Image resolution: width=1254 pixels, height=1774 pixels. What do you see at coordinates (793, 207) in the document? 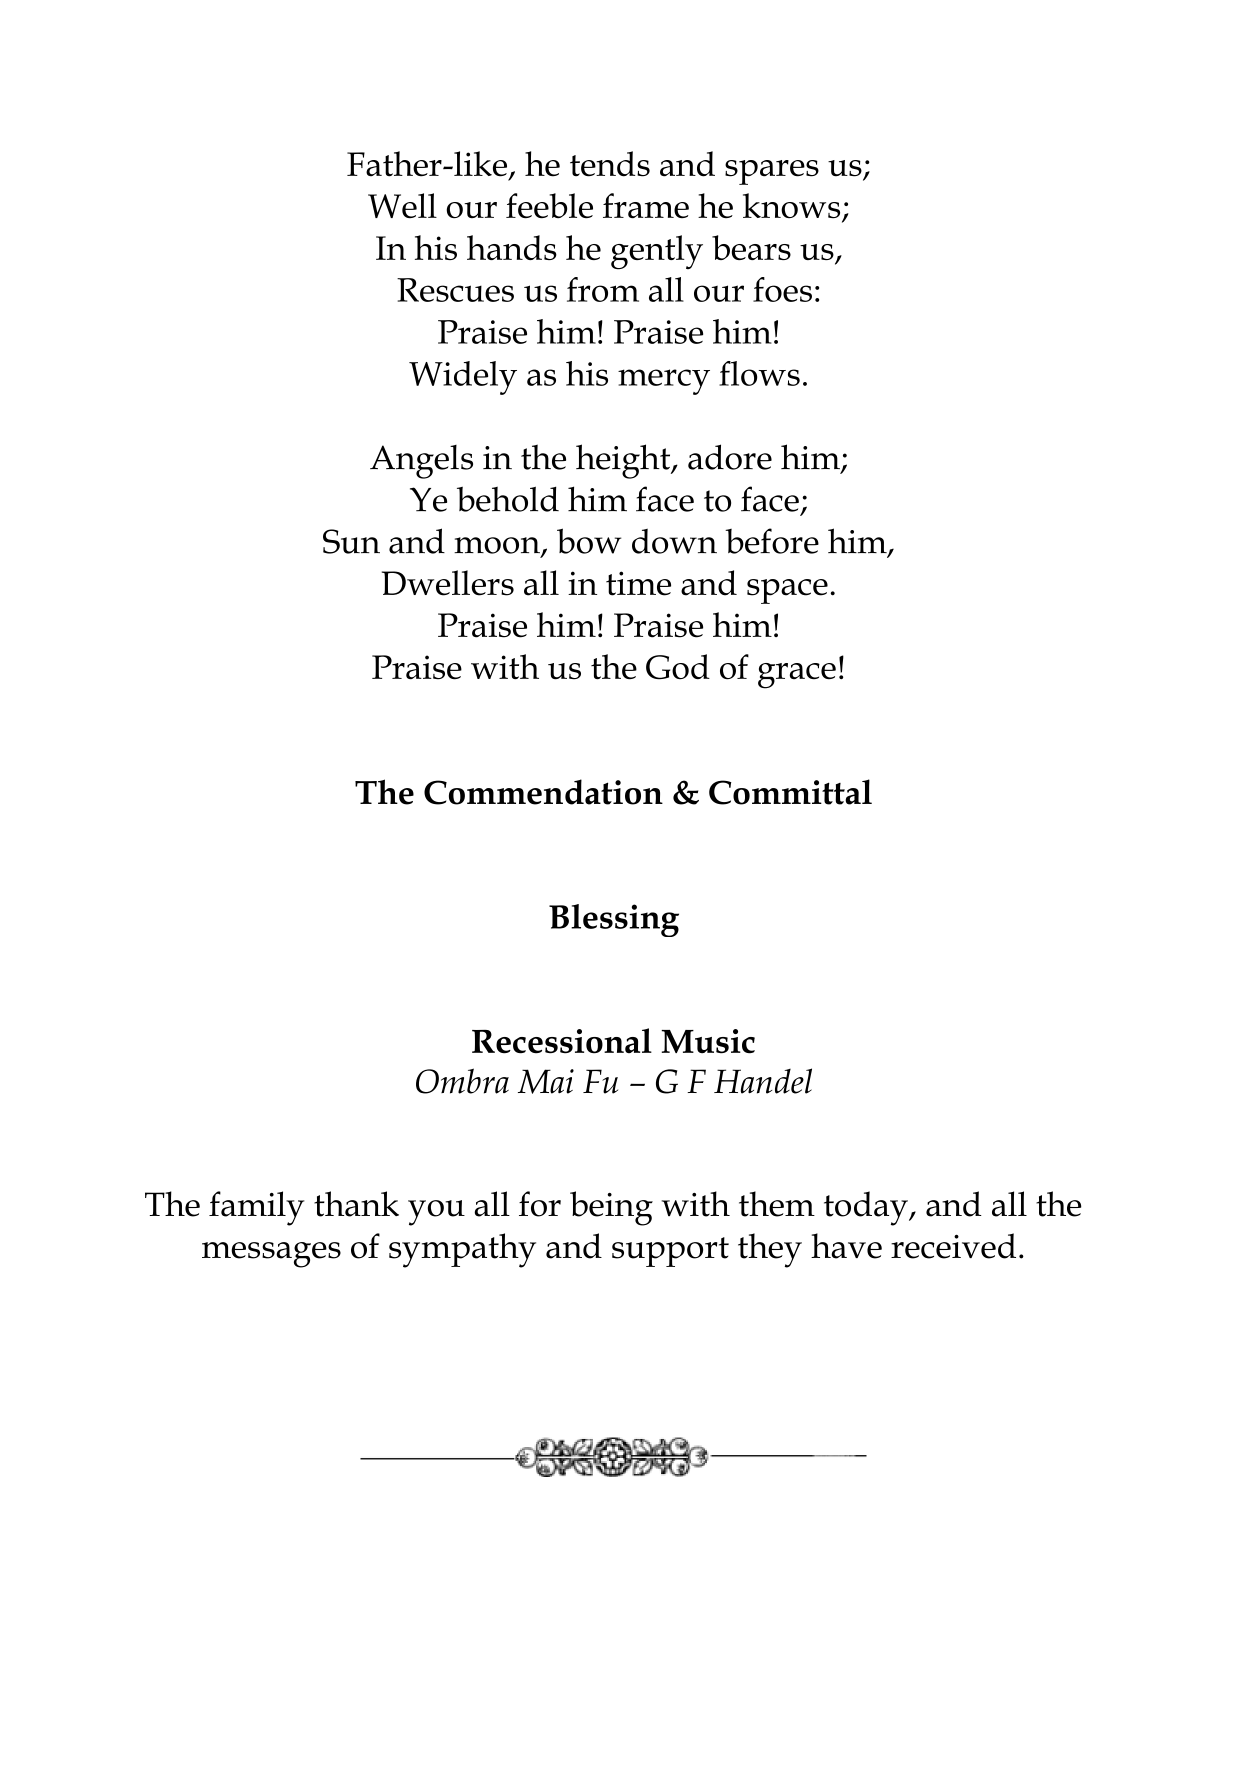
I see `knows` at bounding box center [793, 207].
